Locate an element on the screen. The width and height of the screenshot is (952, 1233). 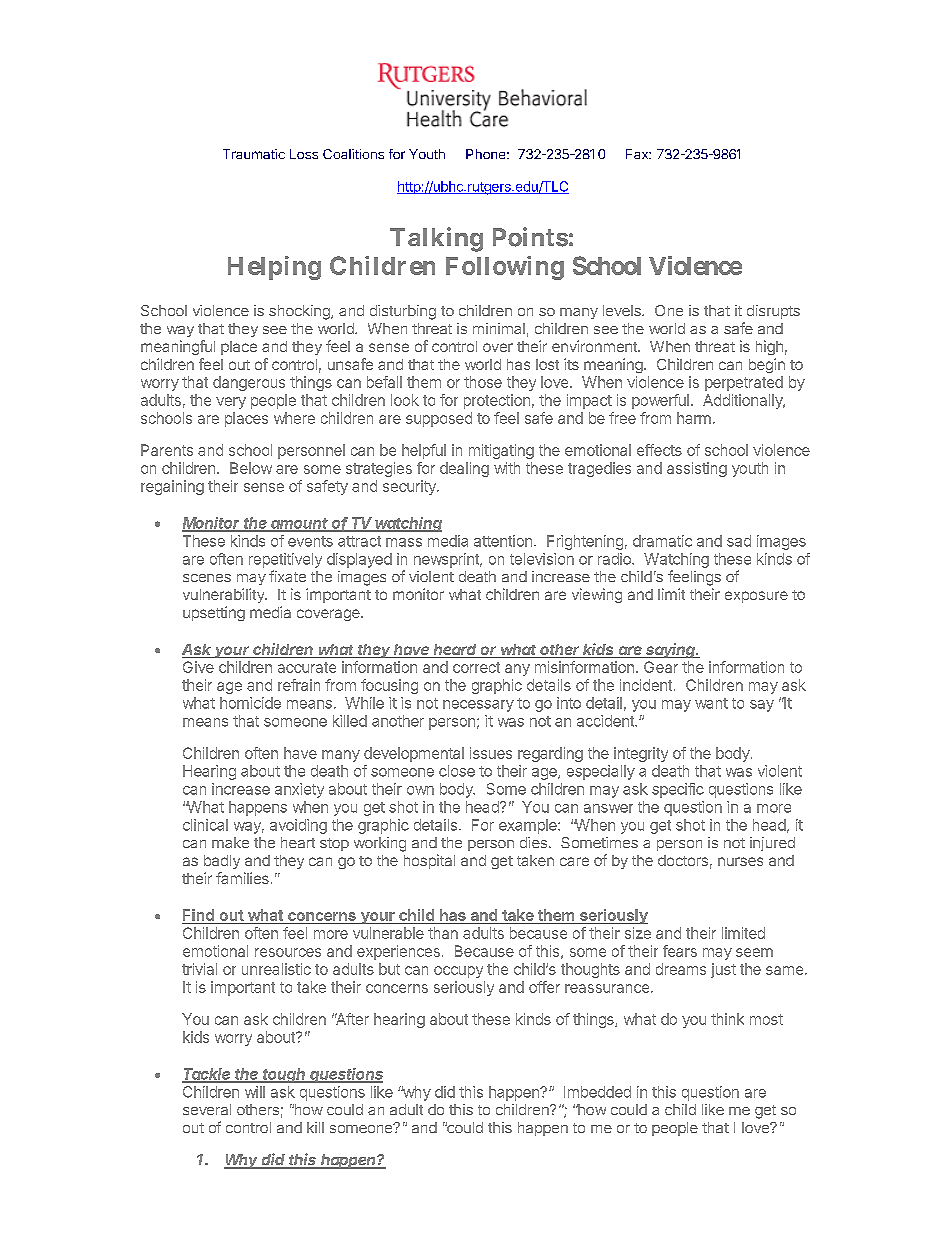
Imbedded is located at coordinates (597, 1092).
